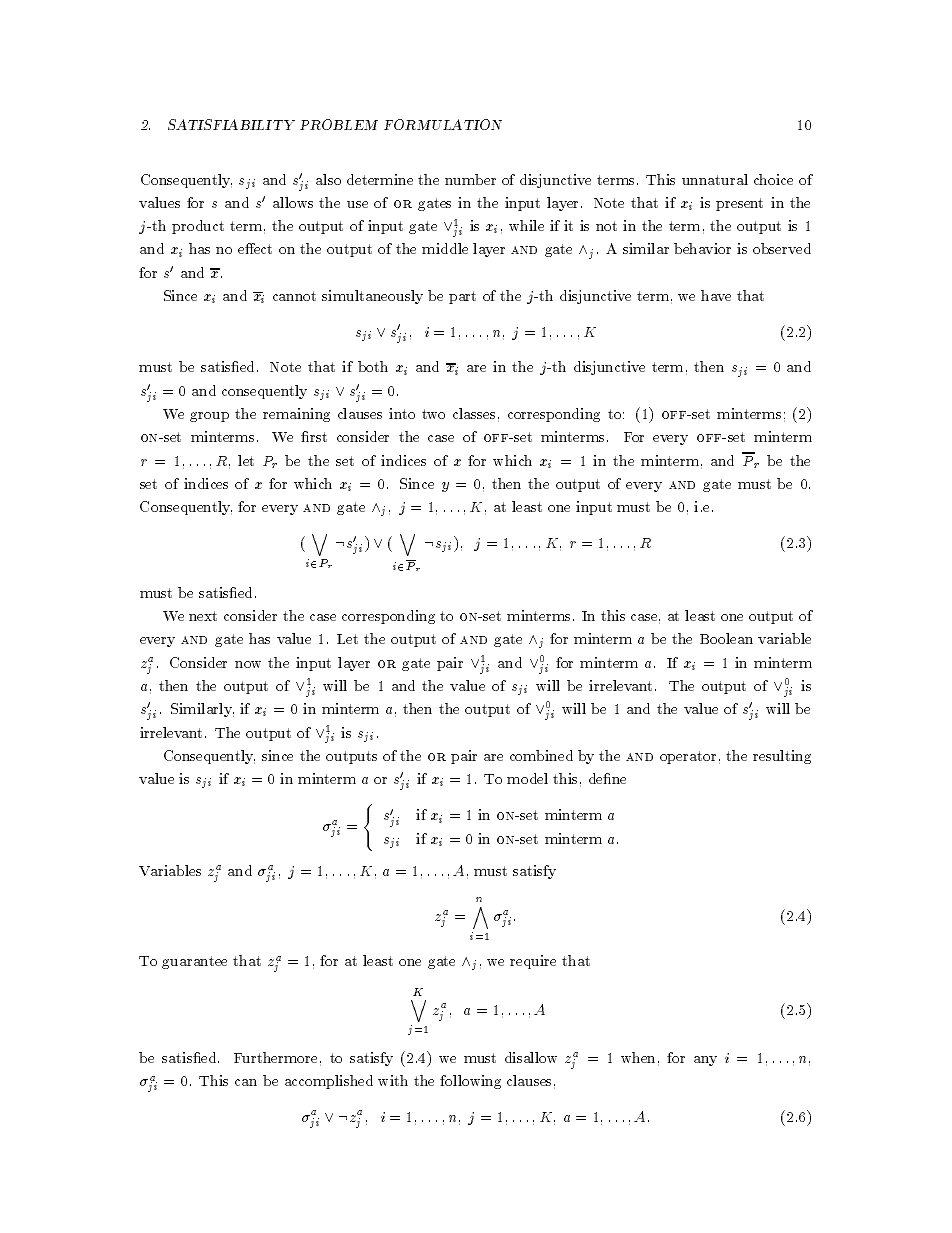 The image size is (952, 1233). Describe the element at coordinates (275, 1057) in the screenshot. I see `Furthermore` at that location.
